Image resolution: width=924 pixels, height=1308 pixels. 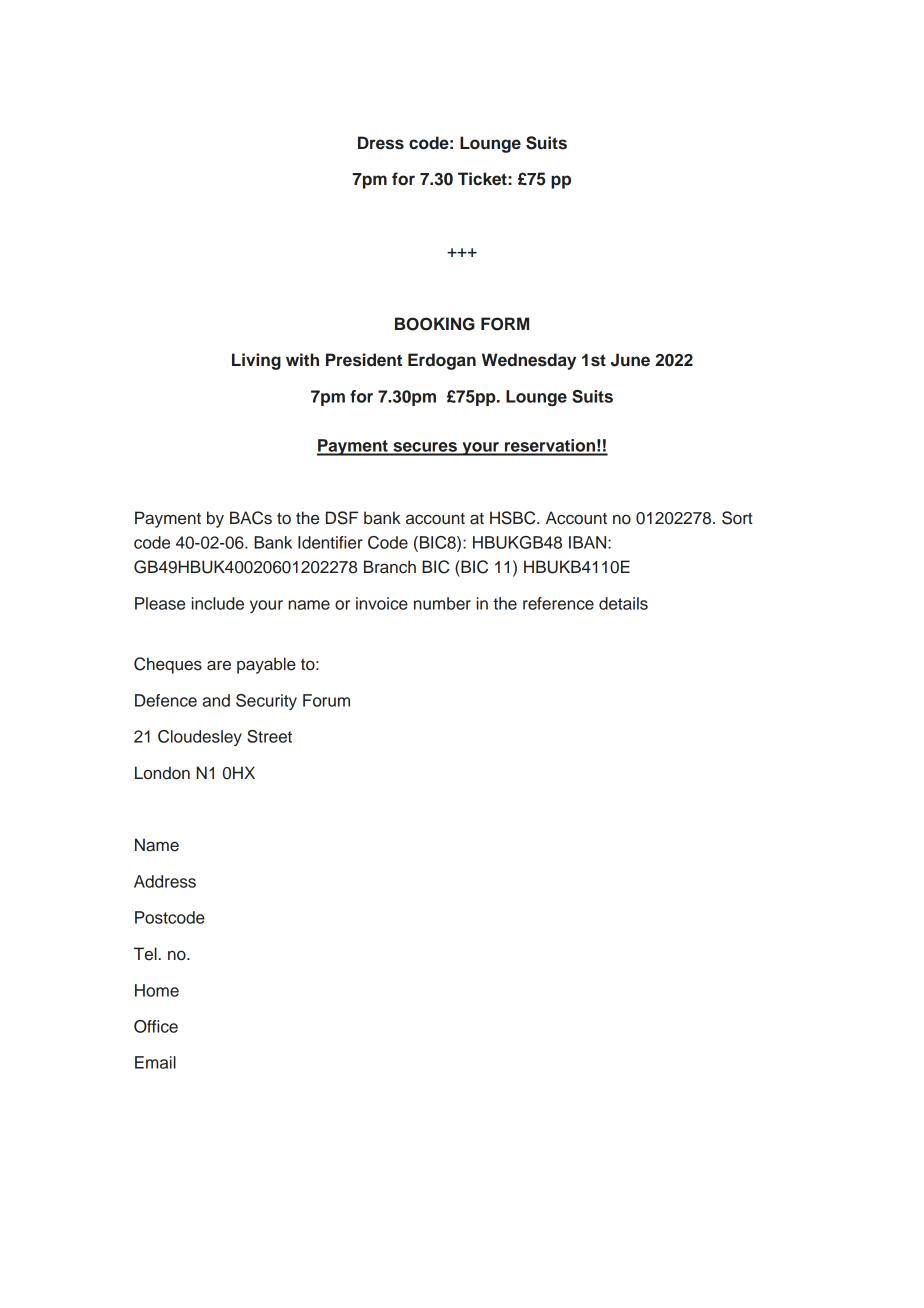 I want to click on June, so click(x=630, y=360).
